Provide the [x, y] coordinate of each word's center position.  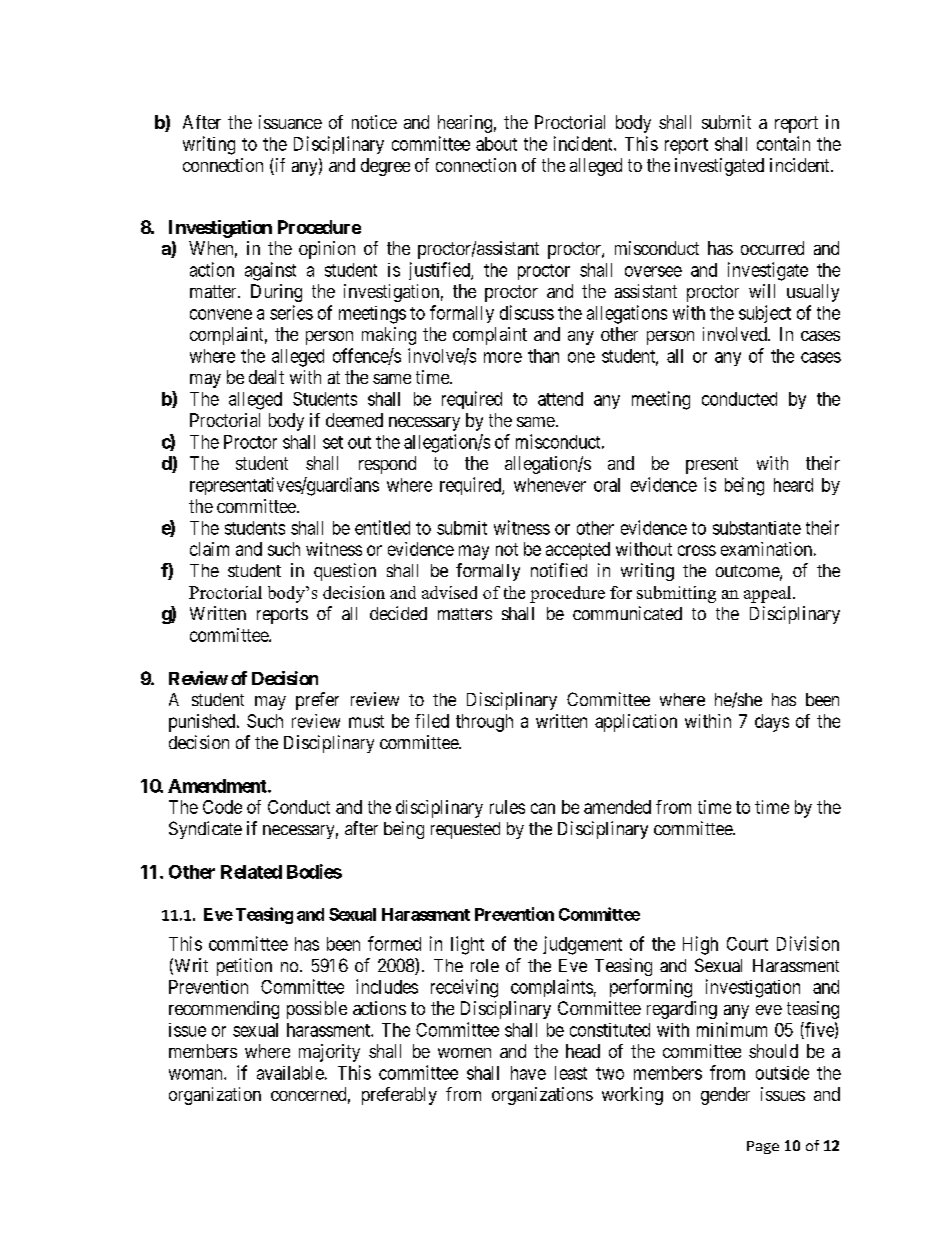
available [290, 1073]
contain [783, 143]
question [345, 572]
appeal [769, 594]
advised [449, 592]
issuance [290, 122]
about [496, 144]
